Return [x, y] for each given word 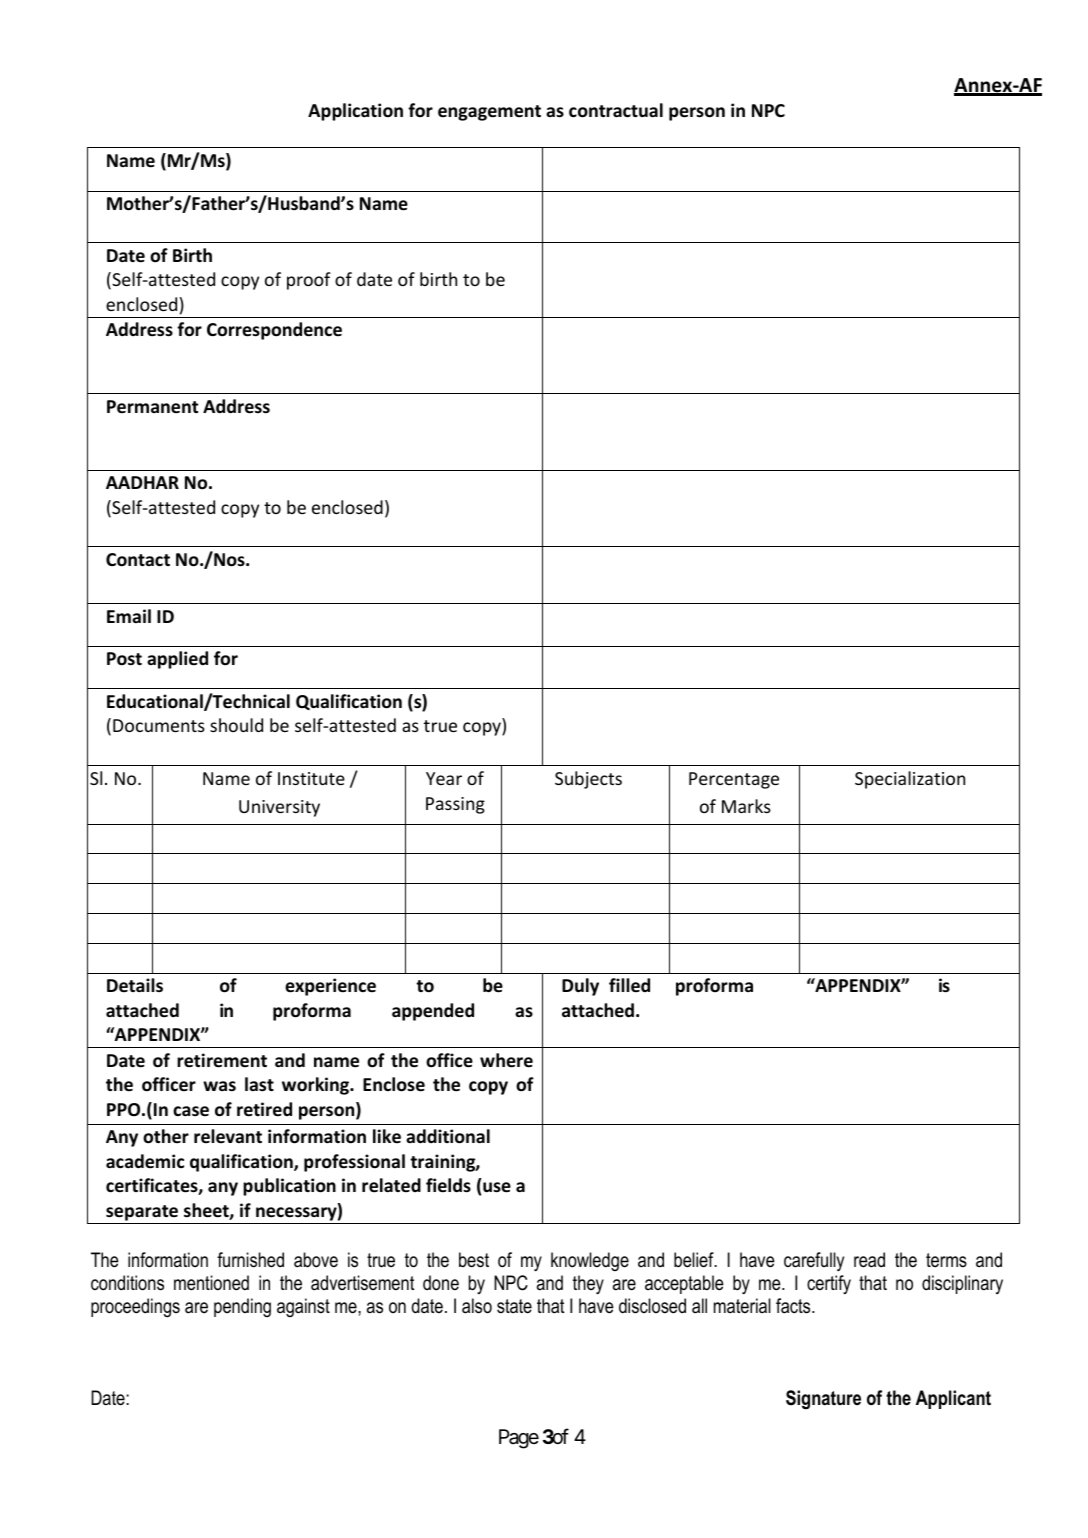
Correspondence [274, 331]
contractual [616, 110]
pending [242, 1307]
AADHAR [142, 482]
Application [355, 112]
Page [519, 1439]
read [869, 1260]
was [219, 1086]
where [506, 1060]
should [236, 725]
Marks [746, 806]
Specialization [910, 780]
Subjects [588, 780]
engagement [489, 113]
